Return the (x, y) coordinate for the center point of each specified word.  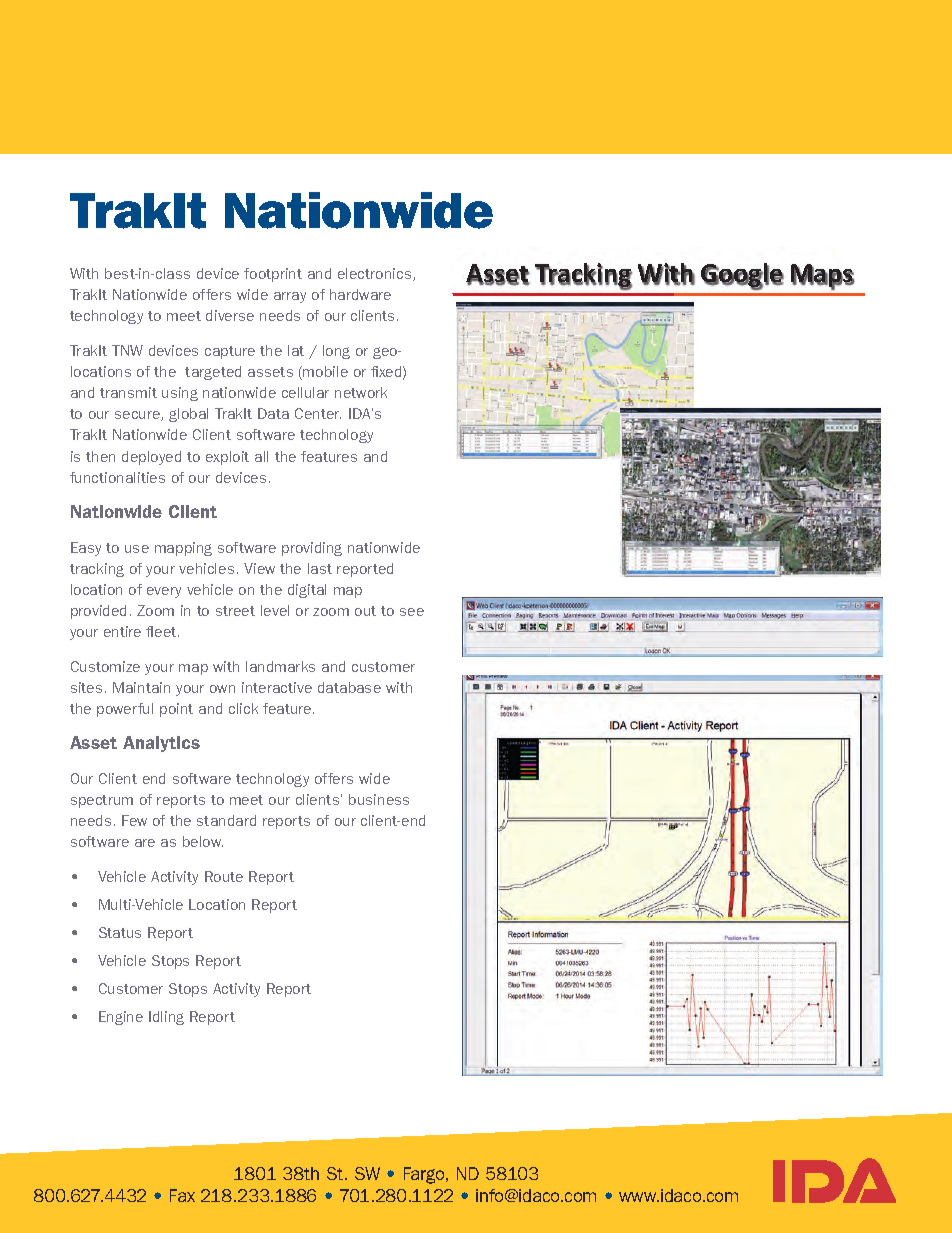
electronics (376, 274)
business (379, 799)
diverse (230, 315)
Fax (182, 1195)
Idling (166, 1018)
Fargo (425, 1175)
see (412, 612)
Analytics (161, 744)
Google (742, 276)
